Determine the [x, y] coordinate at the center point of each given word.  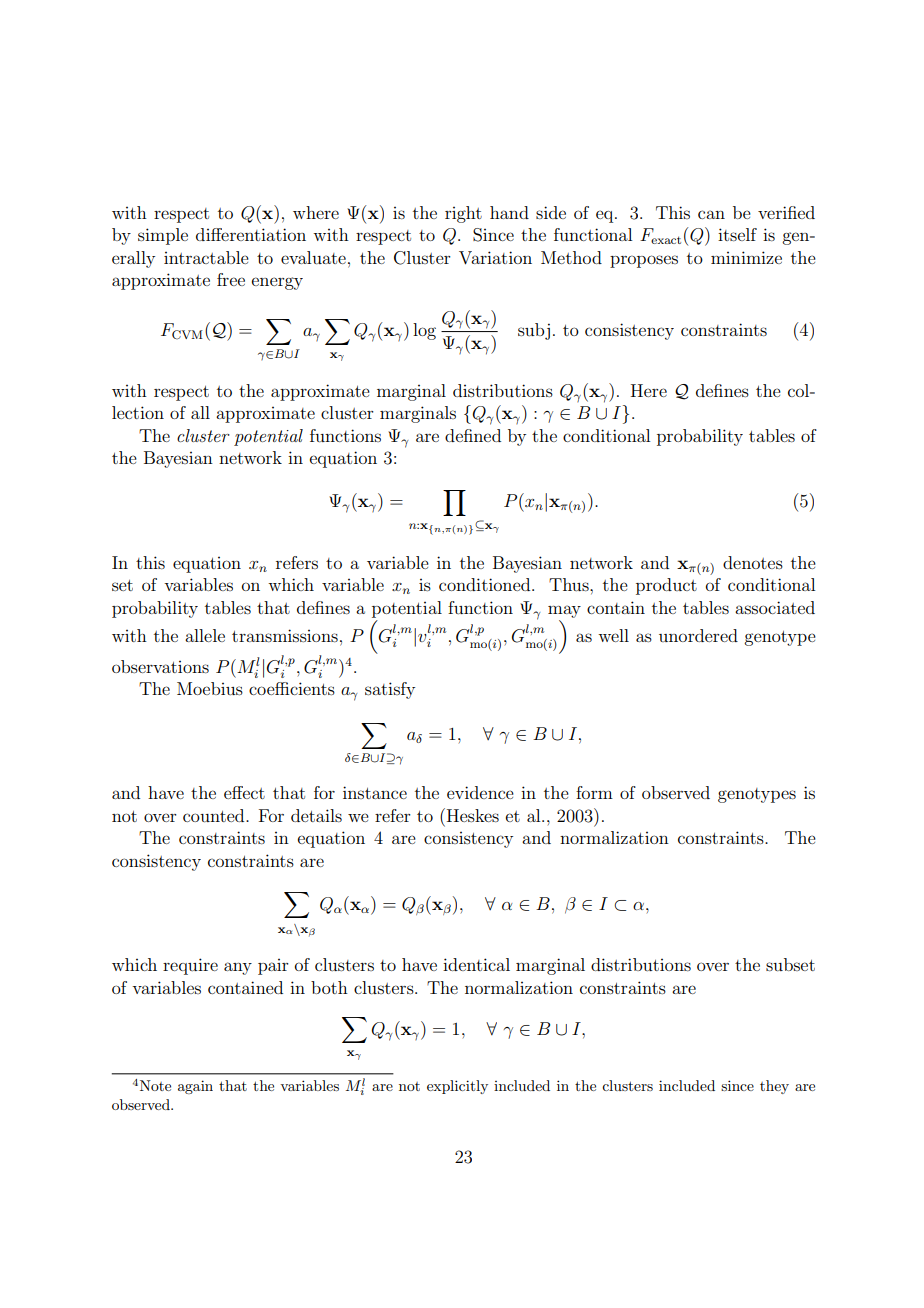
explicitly [457, 1087]
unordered [698, 635]
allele [205, 635]
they [774, 1087]
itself [737, 234]
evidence [480, 792]
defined [473, 435]
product [666, 586]
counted [215, 815]
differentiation [251, 234]
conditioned [486, 584]
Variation [495, 258]
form [594, 792]
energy [277, 283]
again [195, 1087]
